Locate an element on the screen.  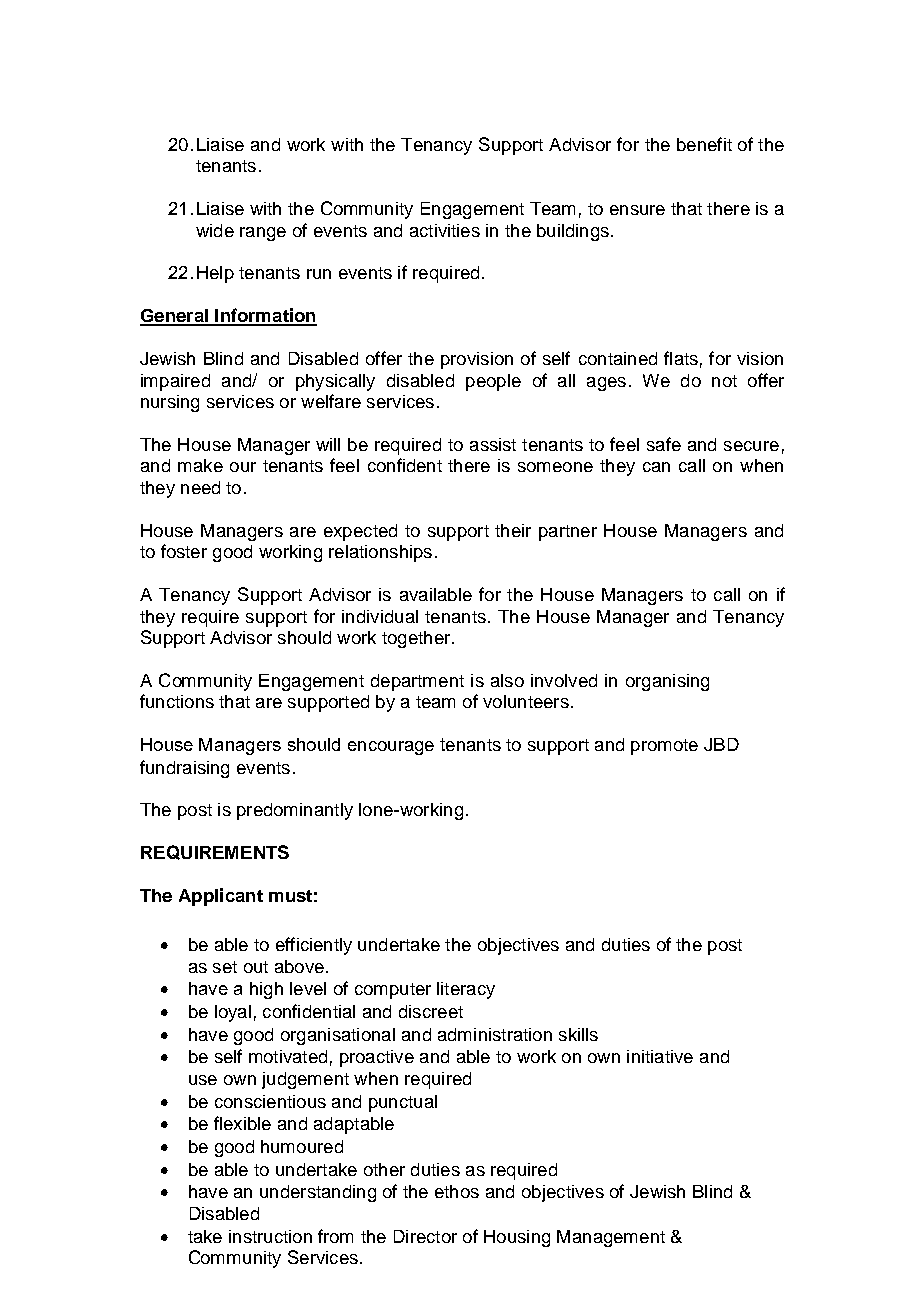
activities is located at coordinates (445, 230).
